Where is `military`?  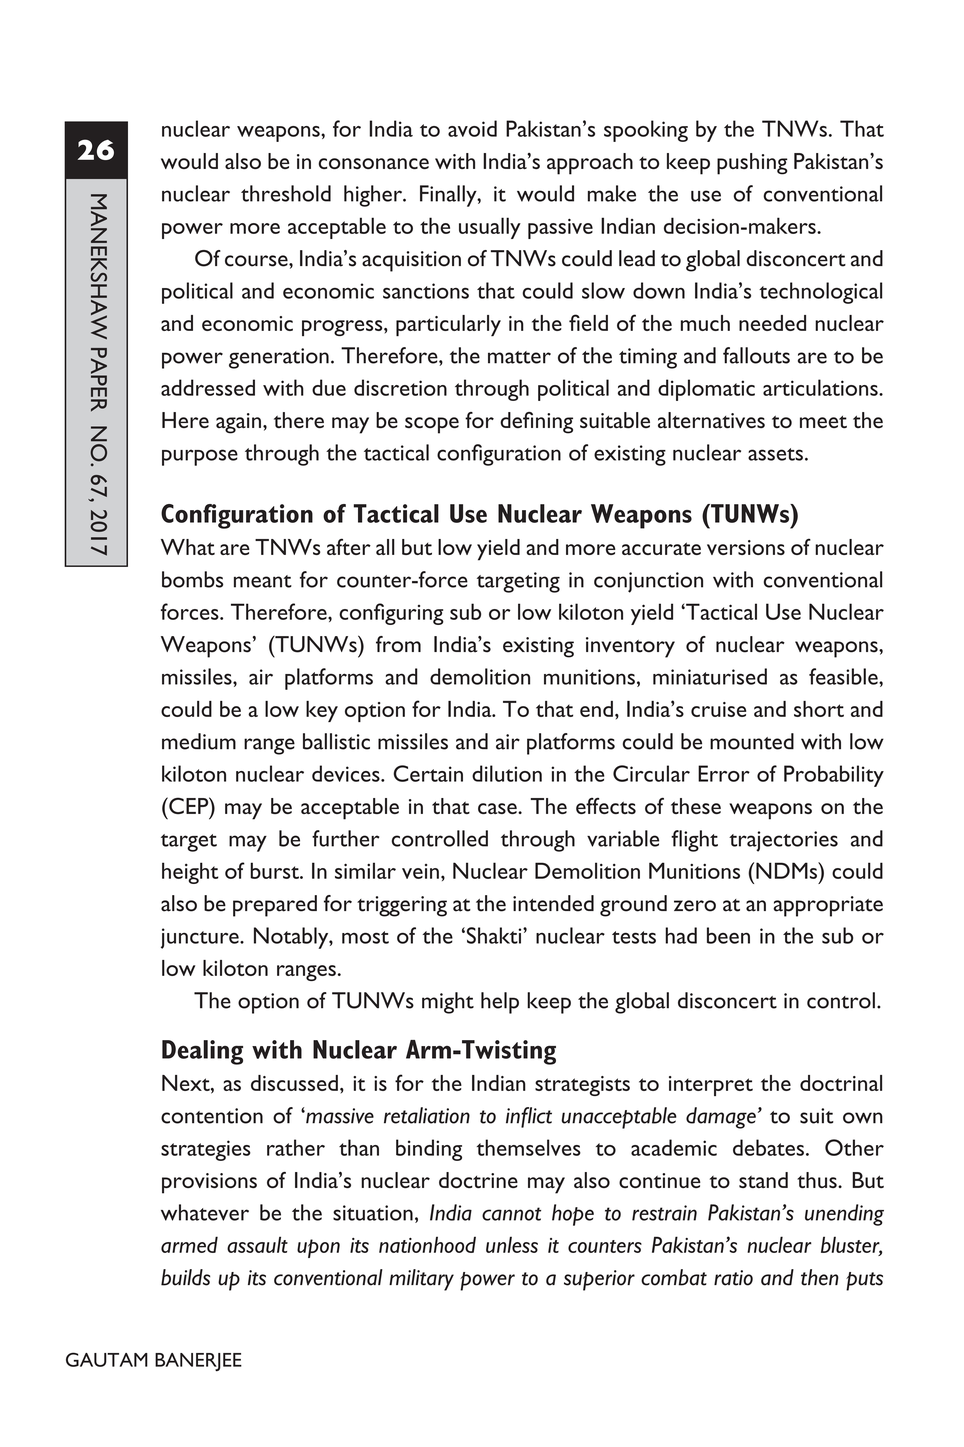
military is located at coordinates (421, 1280).
